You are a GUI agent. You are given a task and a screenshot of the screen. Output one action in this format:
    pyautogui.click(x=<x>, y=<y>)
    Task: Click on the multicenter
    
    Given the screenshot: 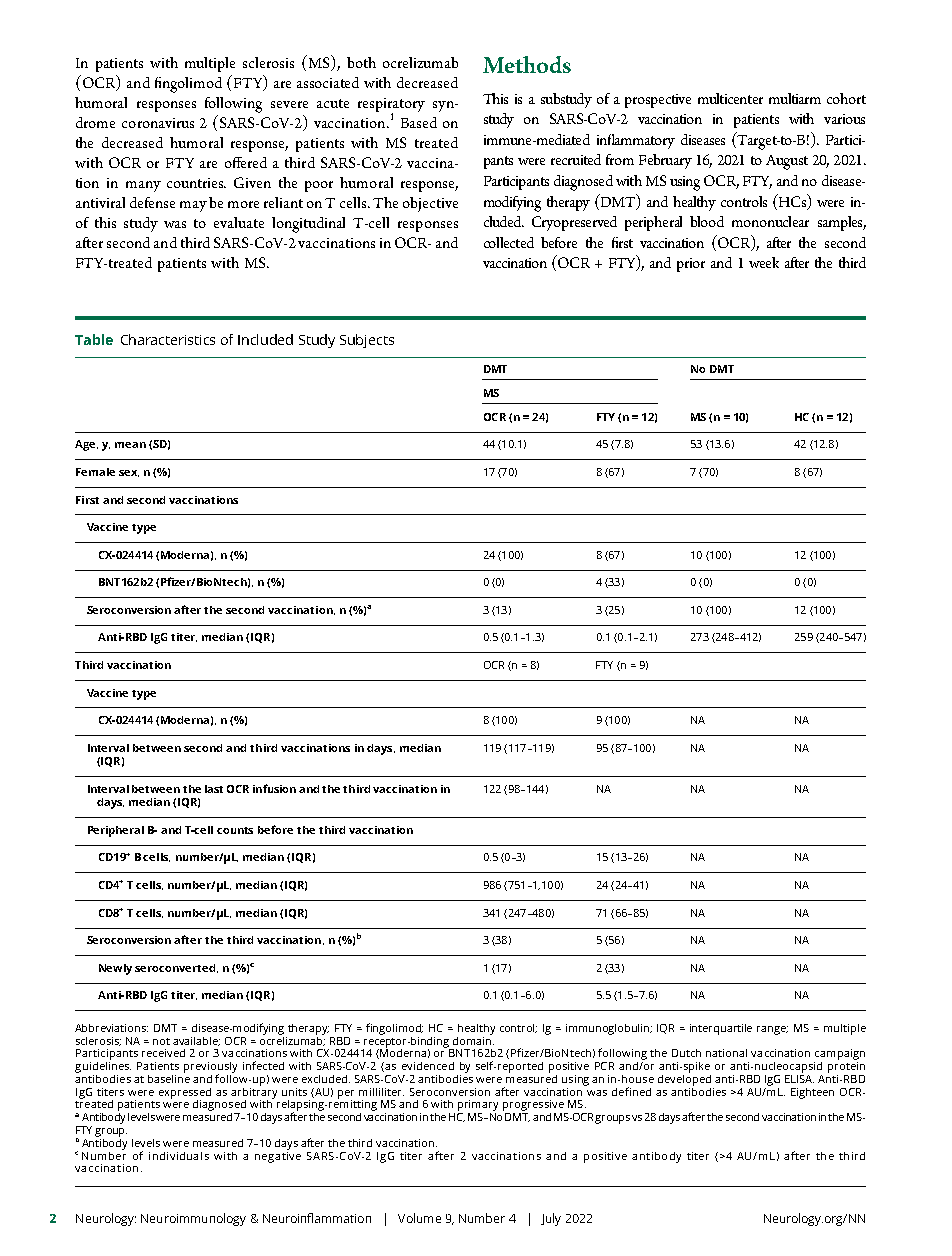 What is the action you would take?
    pyautogui.click(x=730, y=98)
